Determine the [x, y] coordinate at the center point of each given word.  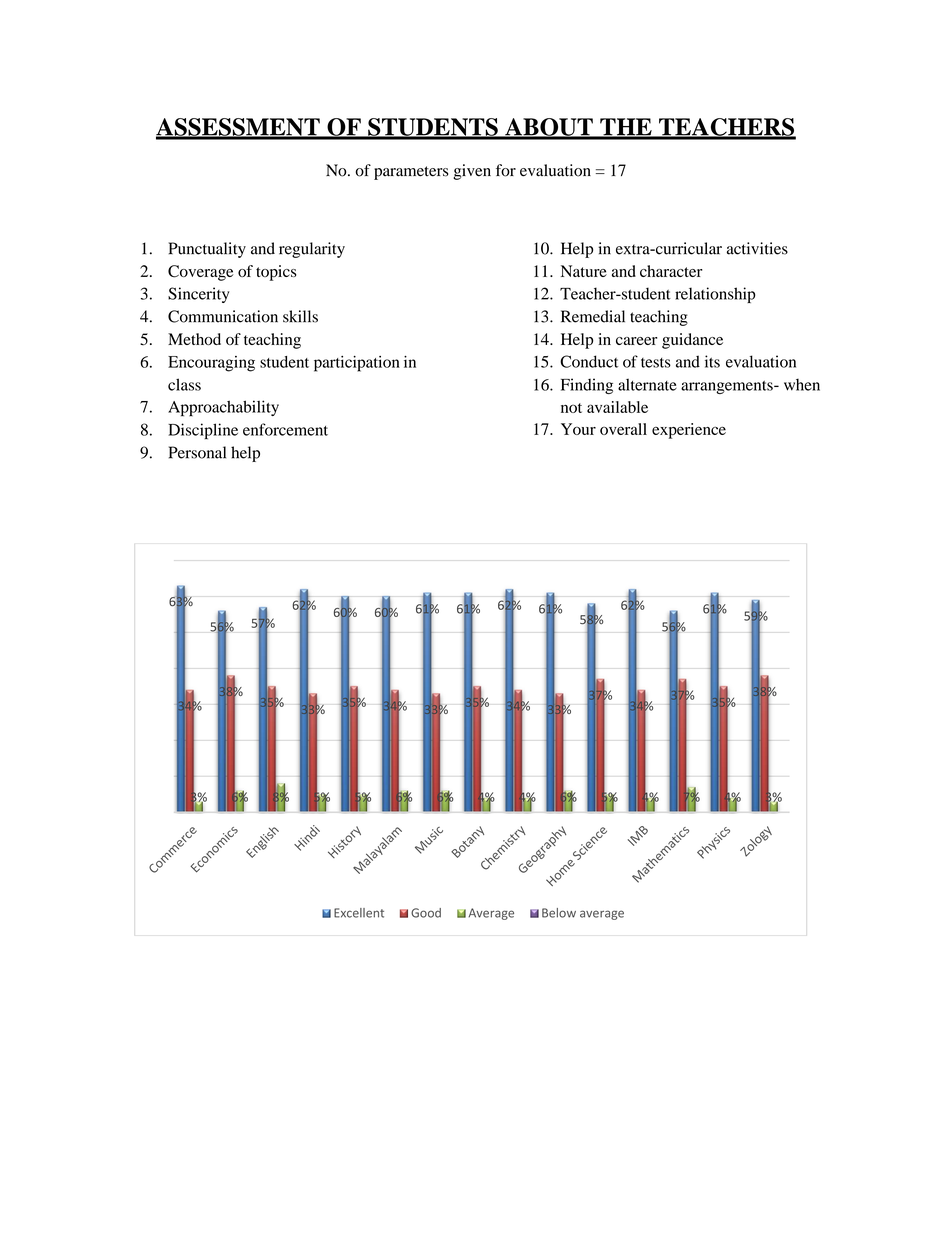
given [472, 172]
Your [578, 429]
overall [623, 429]
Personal [197, 452]
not [571, 408]
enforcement [285, 429]
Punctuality [207, 250]
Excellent [359, 913]
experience [689, 431]
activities [757, 248]
